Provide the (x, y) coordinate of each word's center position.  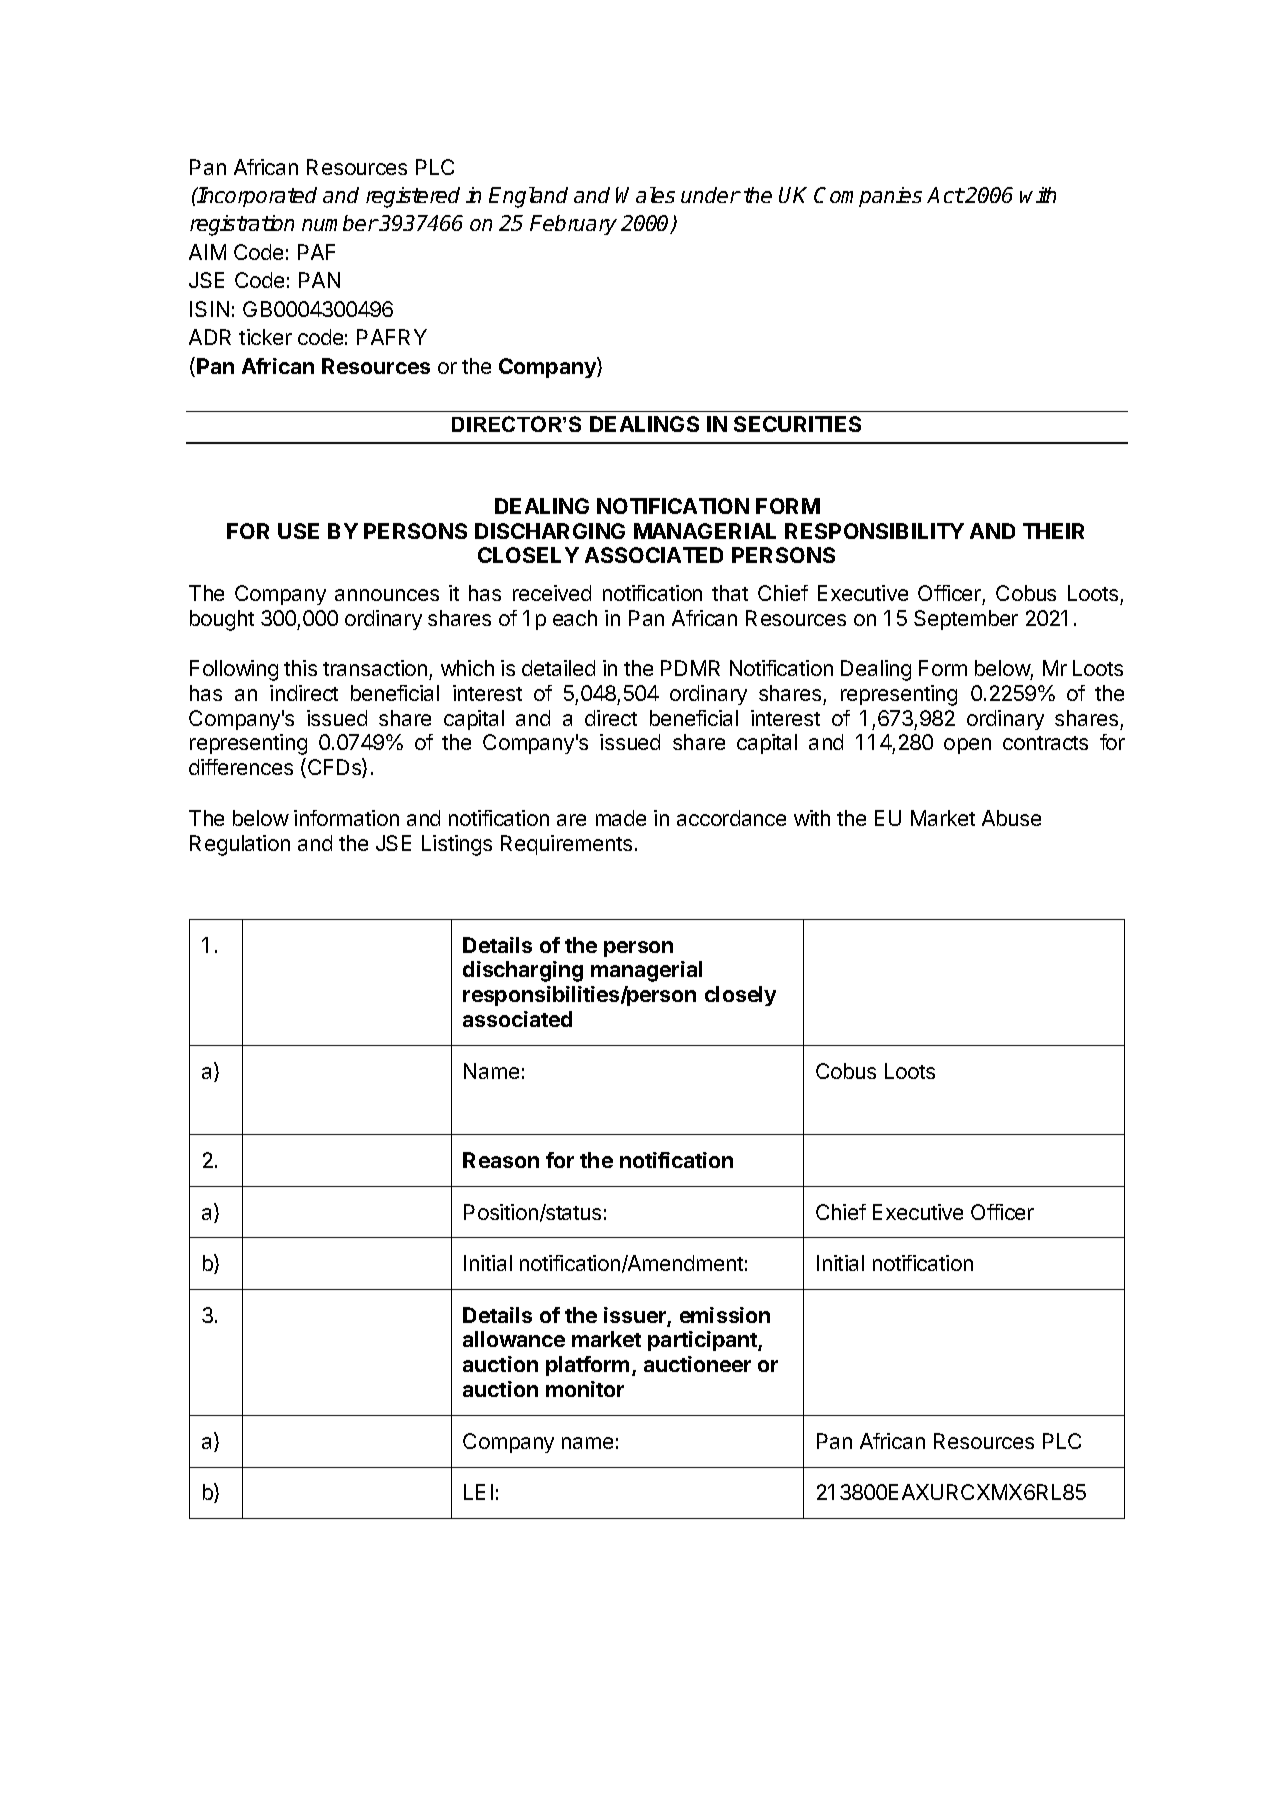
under (711, 195)
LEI (478, 1492)
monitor (585, 1389)
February (573, 225)
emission (725, 1315)
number (340, 223)
